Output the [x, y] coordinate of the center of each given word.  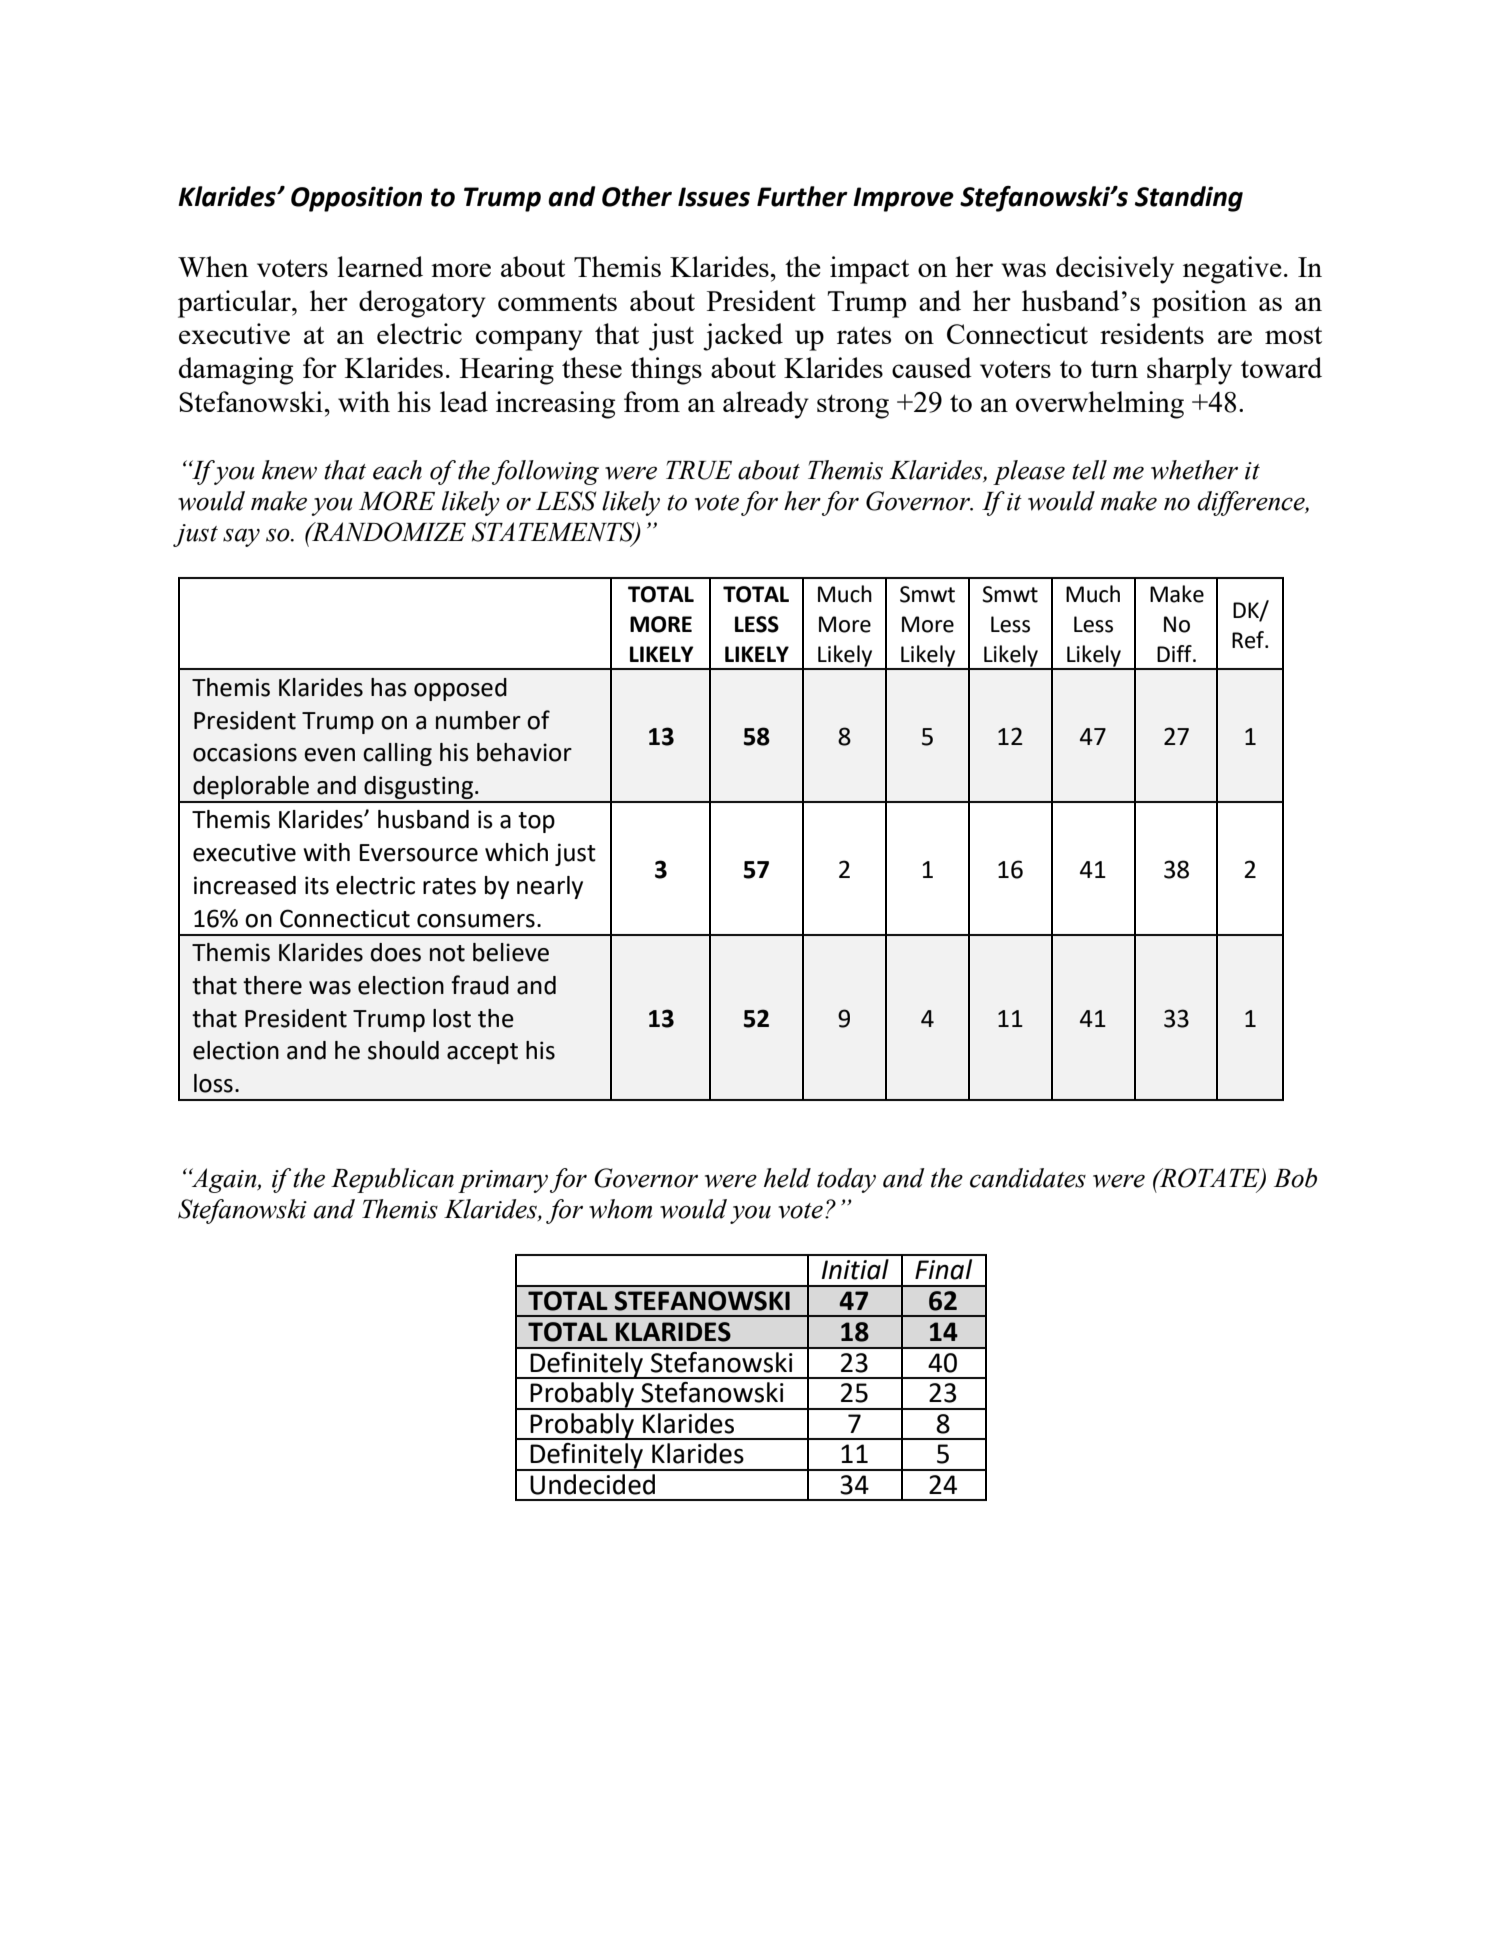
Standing [1189, 199]
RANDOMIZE [388, 532]
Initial [855, 1269]
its [317, 885]
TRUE [699, 470]
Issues [714, 197]
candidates [1028, 1178]
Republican [392, 1180]
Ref [1249, 640]
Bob [1295, 1178]
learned [380, 266]
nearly [550, 887]
